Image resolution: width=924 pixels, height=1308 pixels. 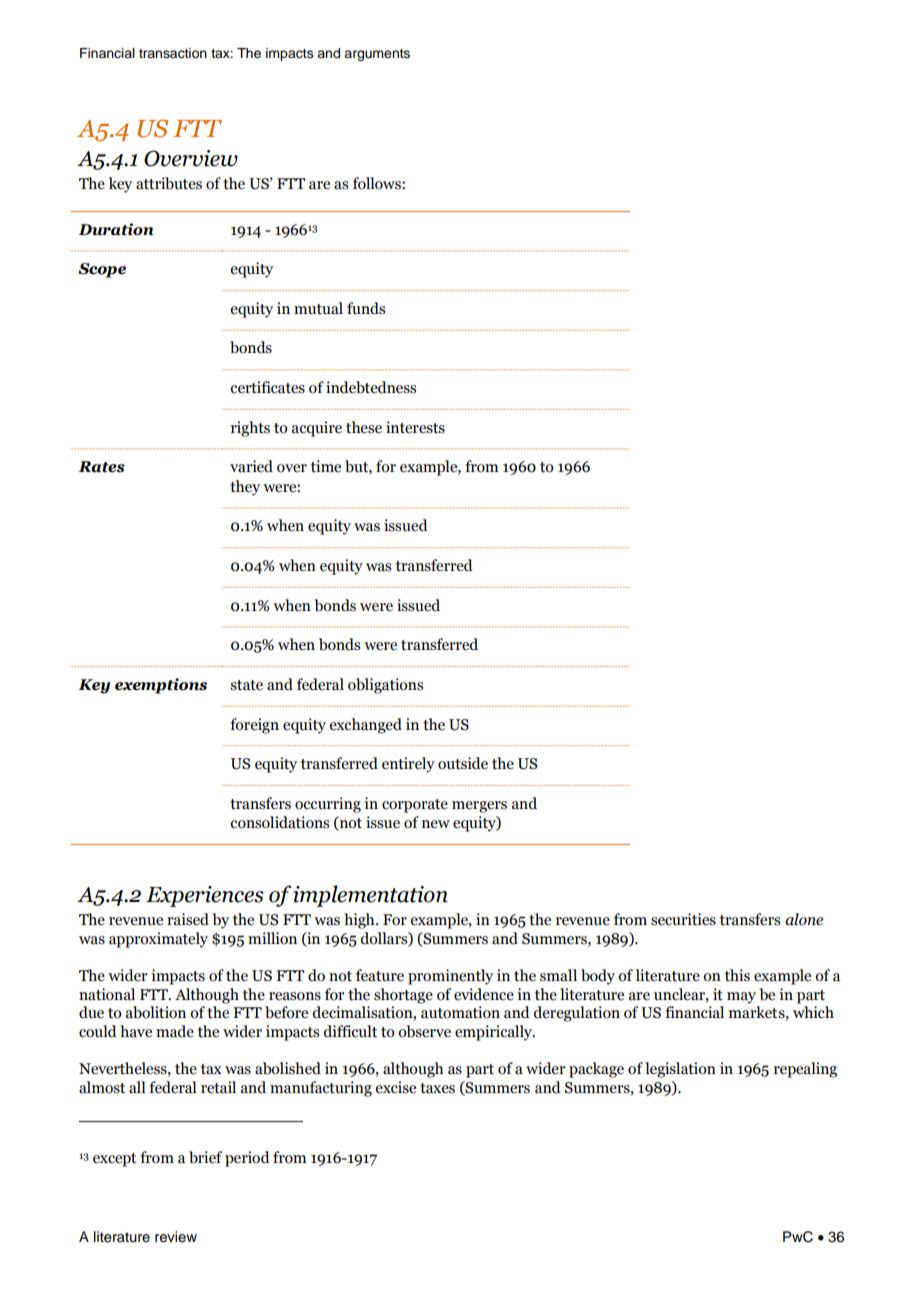 What do you see at coordinates (680, 1070) in the document?
I see `legislation` at bounding box center [680, 1070].
